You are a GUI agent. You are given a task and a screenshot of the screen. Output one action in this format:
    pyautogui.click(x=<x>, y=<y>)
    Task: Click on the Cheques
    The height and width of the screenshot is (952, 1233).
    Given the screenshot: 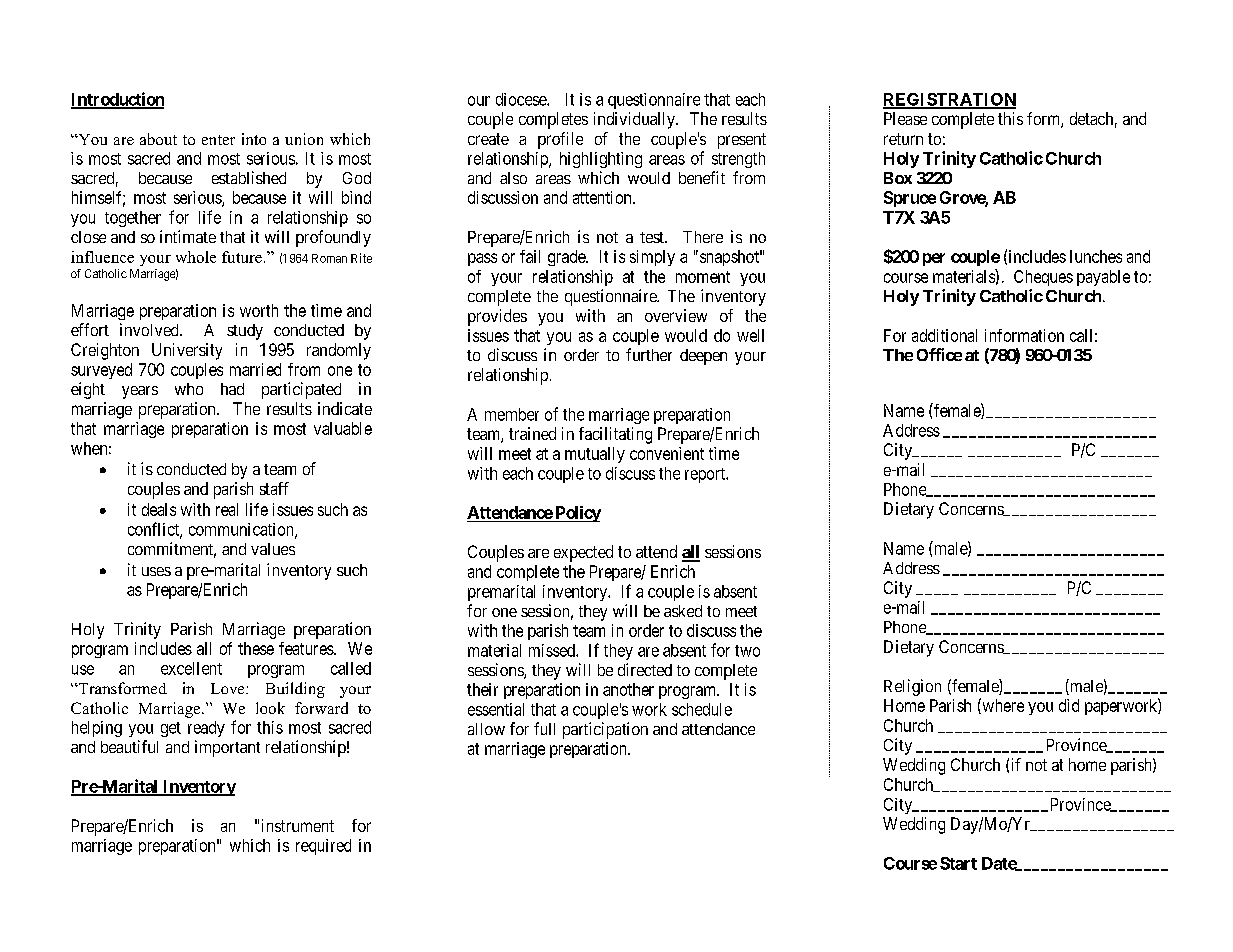 What is the action you would take?
    pyautogui.click(x=1043, y=278)
